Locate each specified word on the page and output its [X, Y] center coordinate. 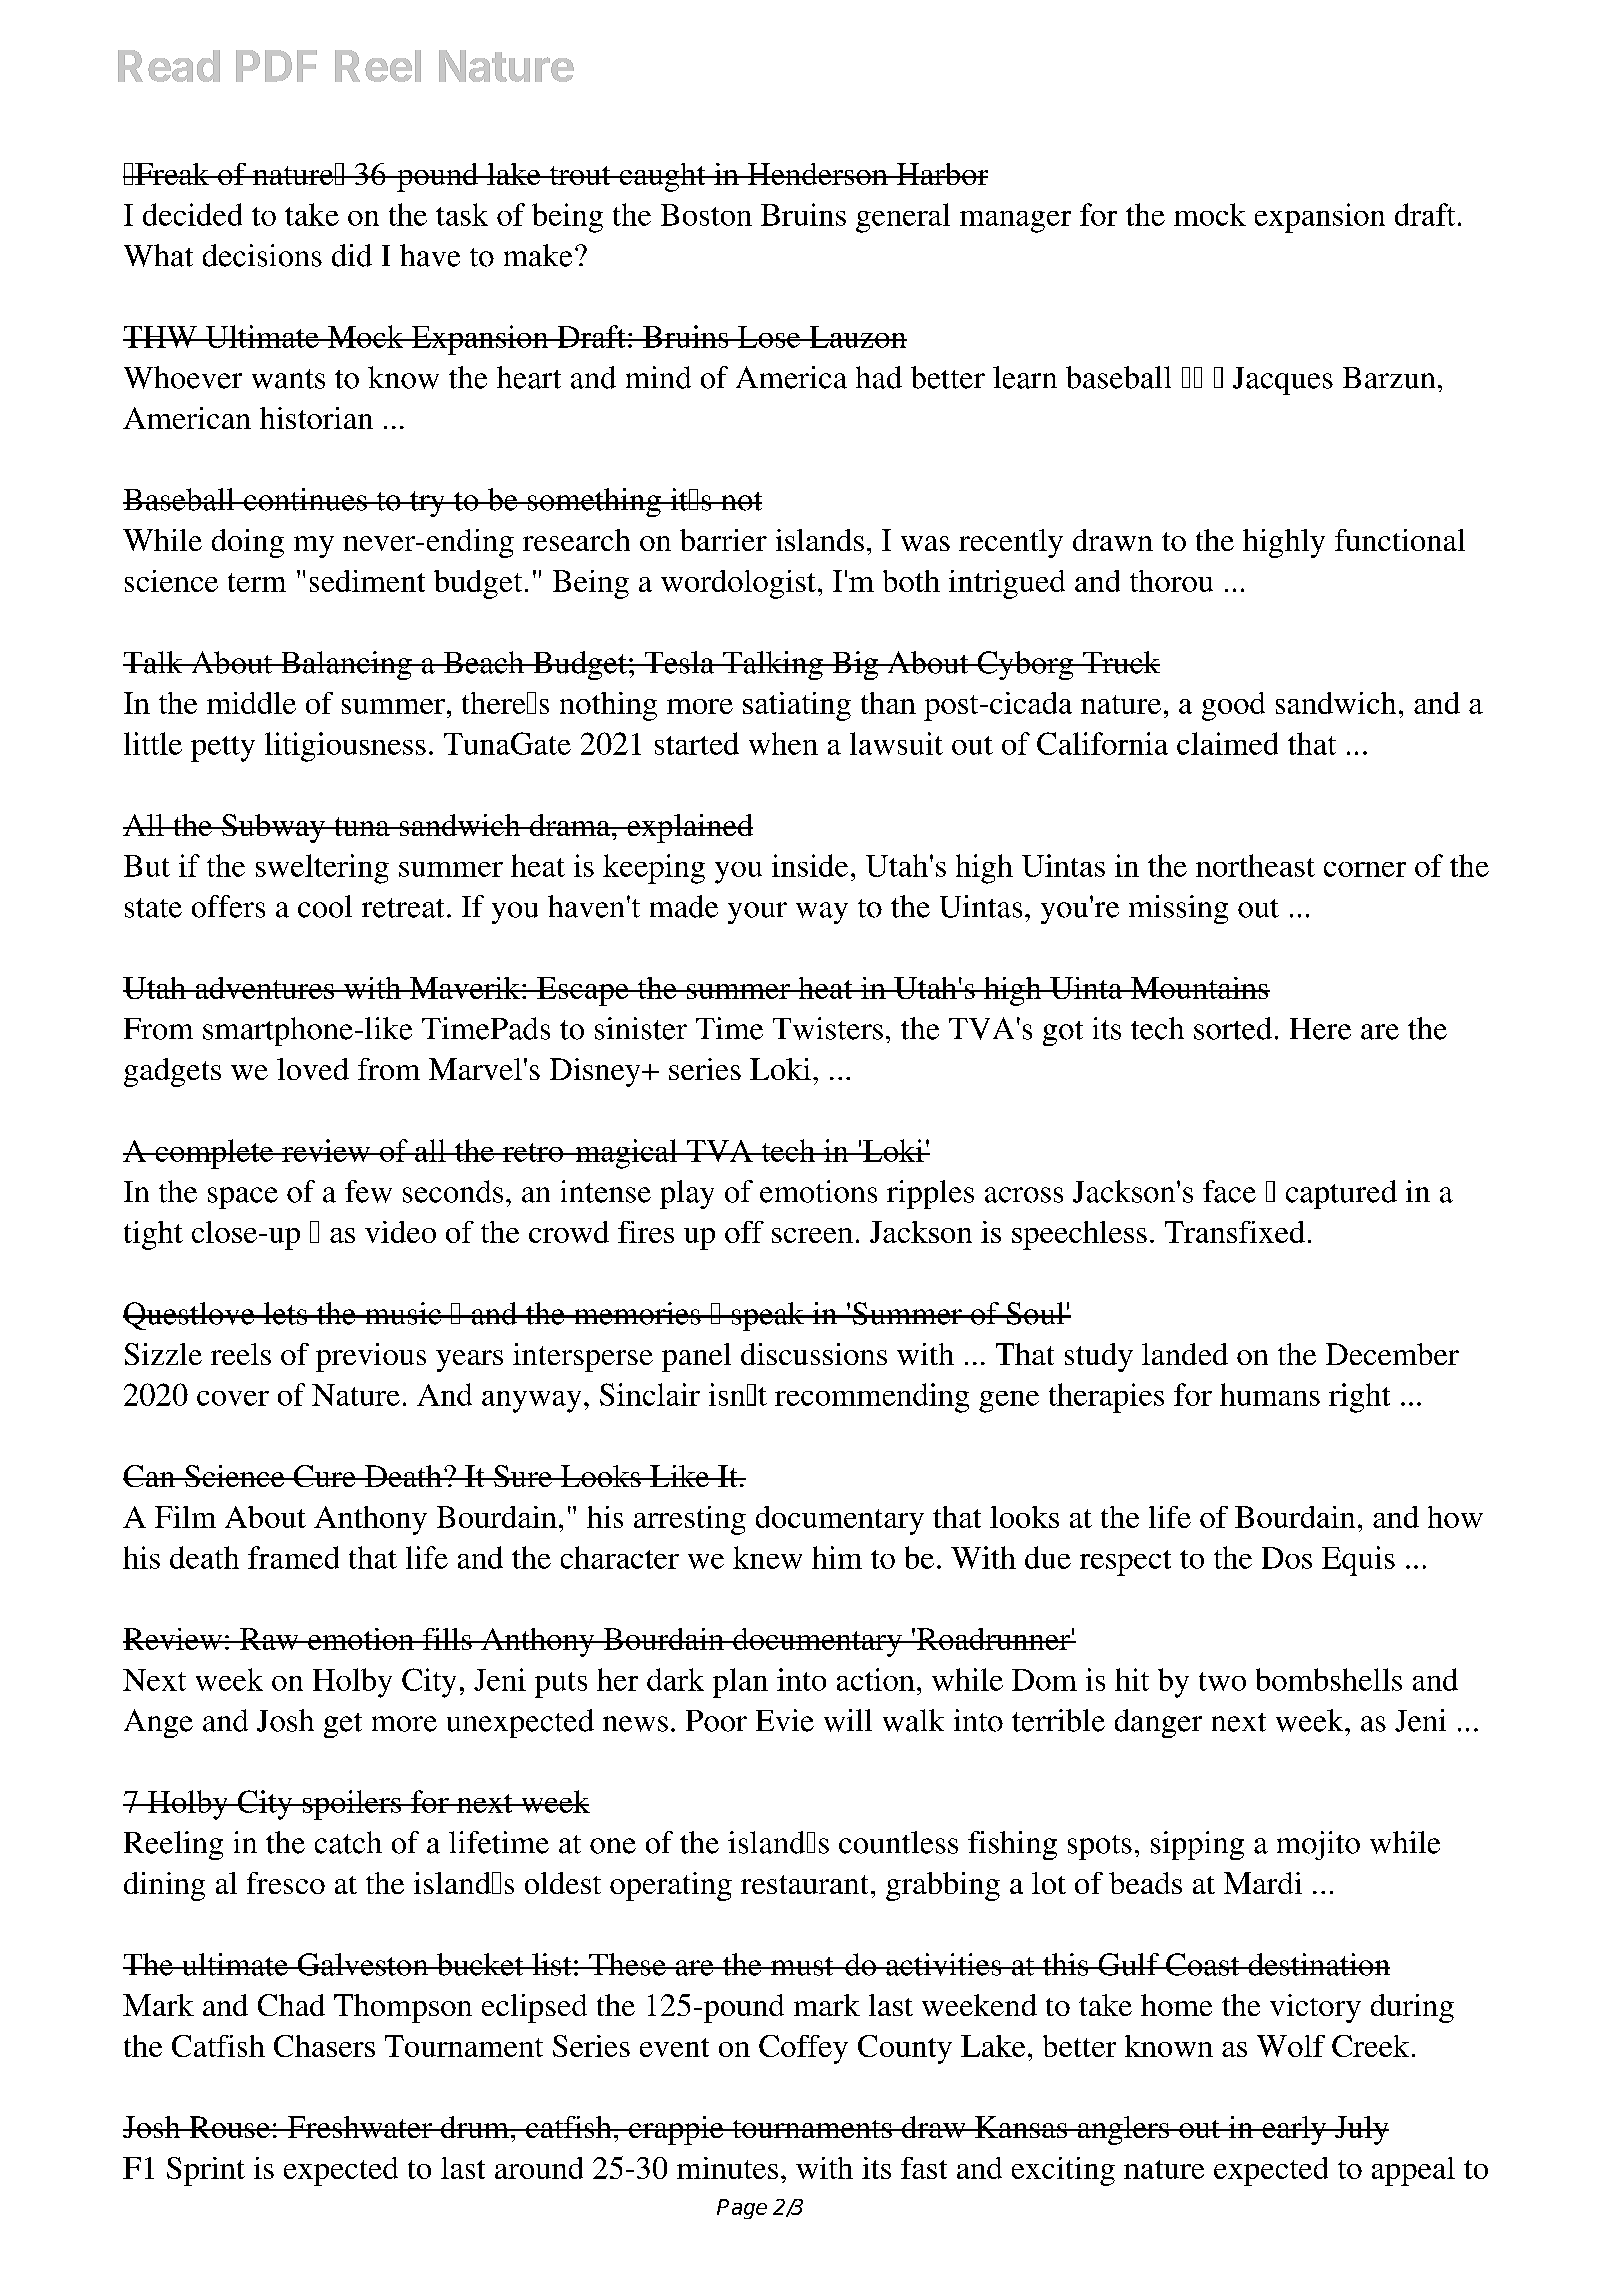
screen [812, 1235]
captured [1341, 1194]
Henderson [817, 174]
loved [313, 1069]
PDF [276, 66]
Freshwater [360, 2127]
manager [1015, 222]
